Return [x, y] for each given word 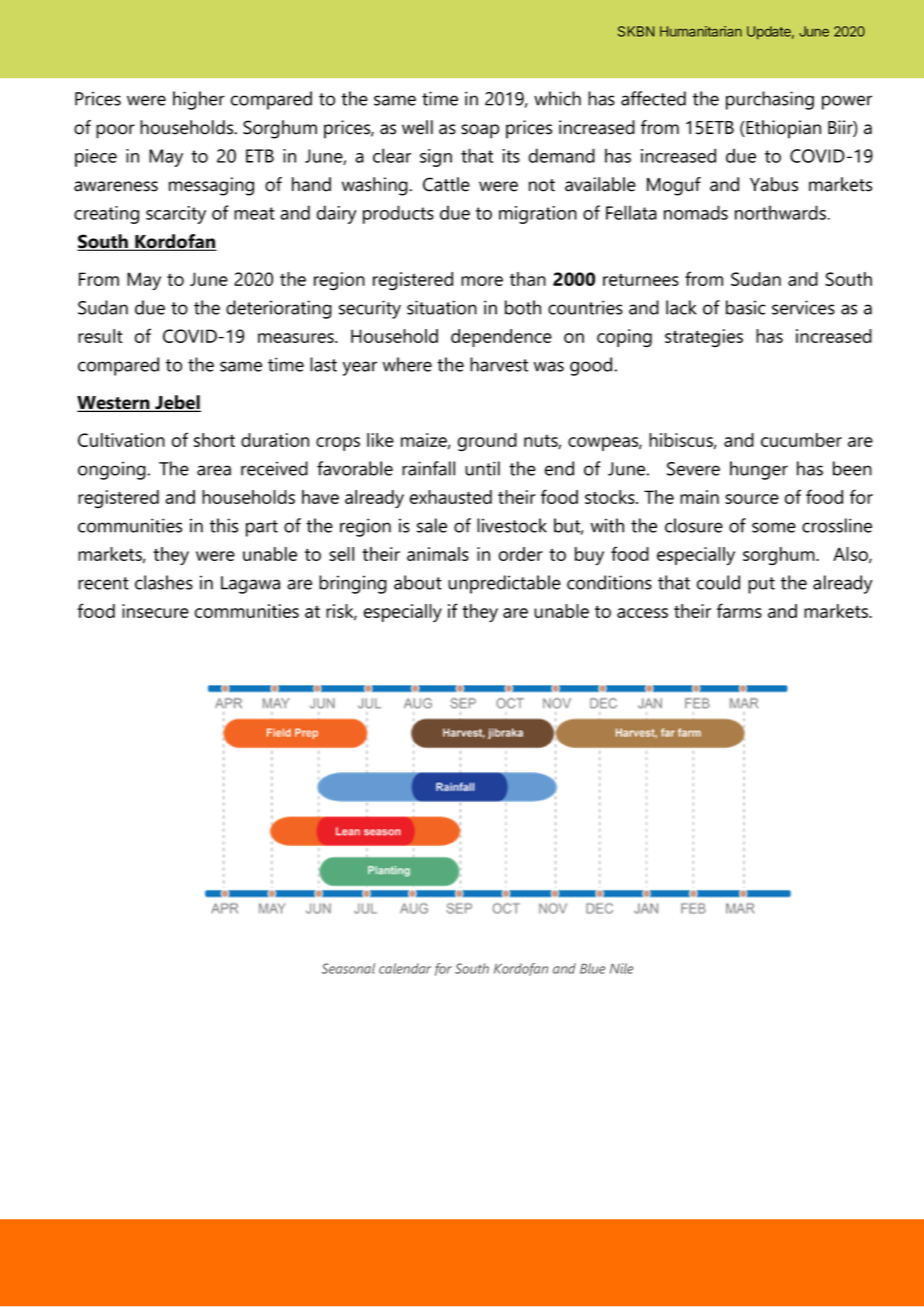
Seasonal [348, 968]
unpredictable [504, 584]
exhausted [451, 497]
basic [746, 307]
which [557, 98]
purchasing [770, 100]
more [482, 281]
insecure [155, 611]
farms [739, 610]
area [214, 470]
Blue [593, 968]
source [752, 499]
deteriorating [279, 309]
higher [199, 100]
